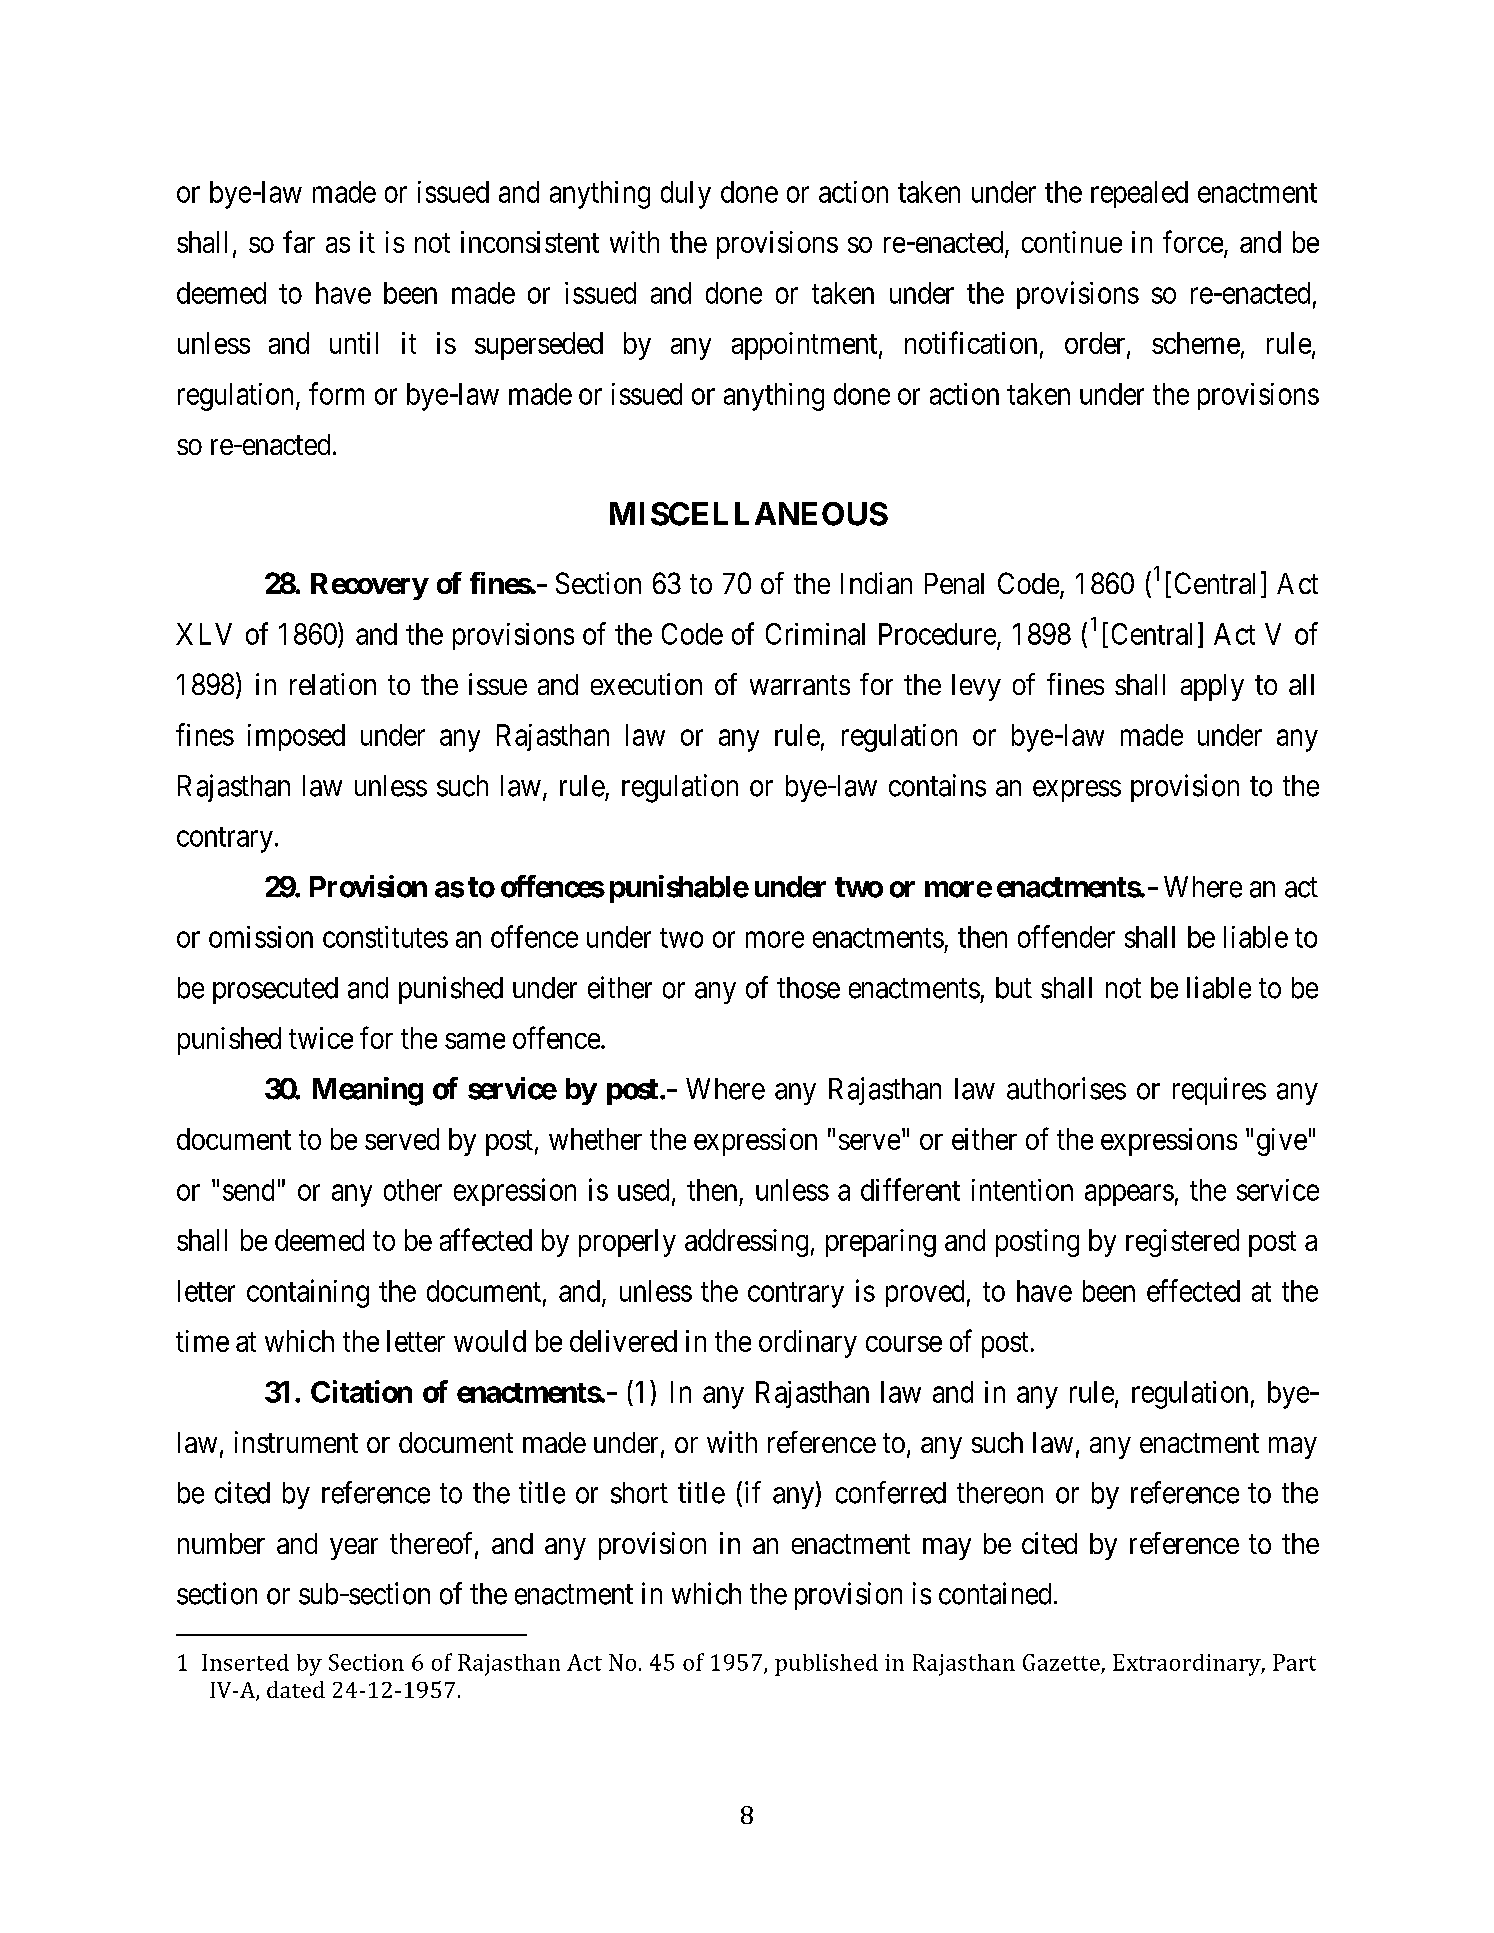 Image resolution: width=1494 pixels, height=1933 pixels. What do you see at coordinates (937, 785) in the screenshot?
I see `contains` at bounding box center [937, 785].
